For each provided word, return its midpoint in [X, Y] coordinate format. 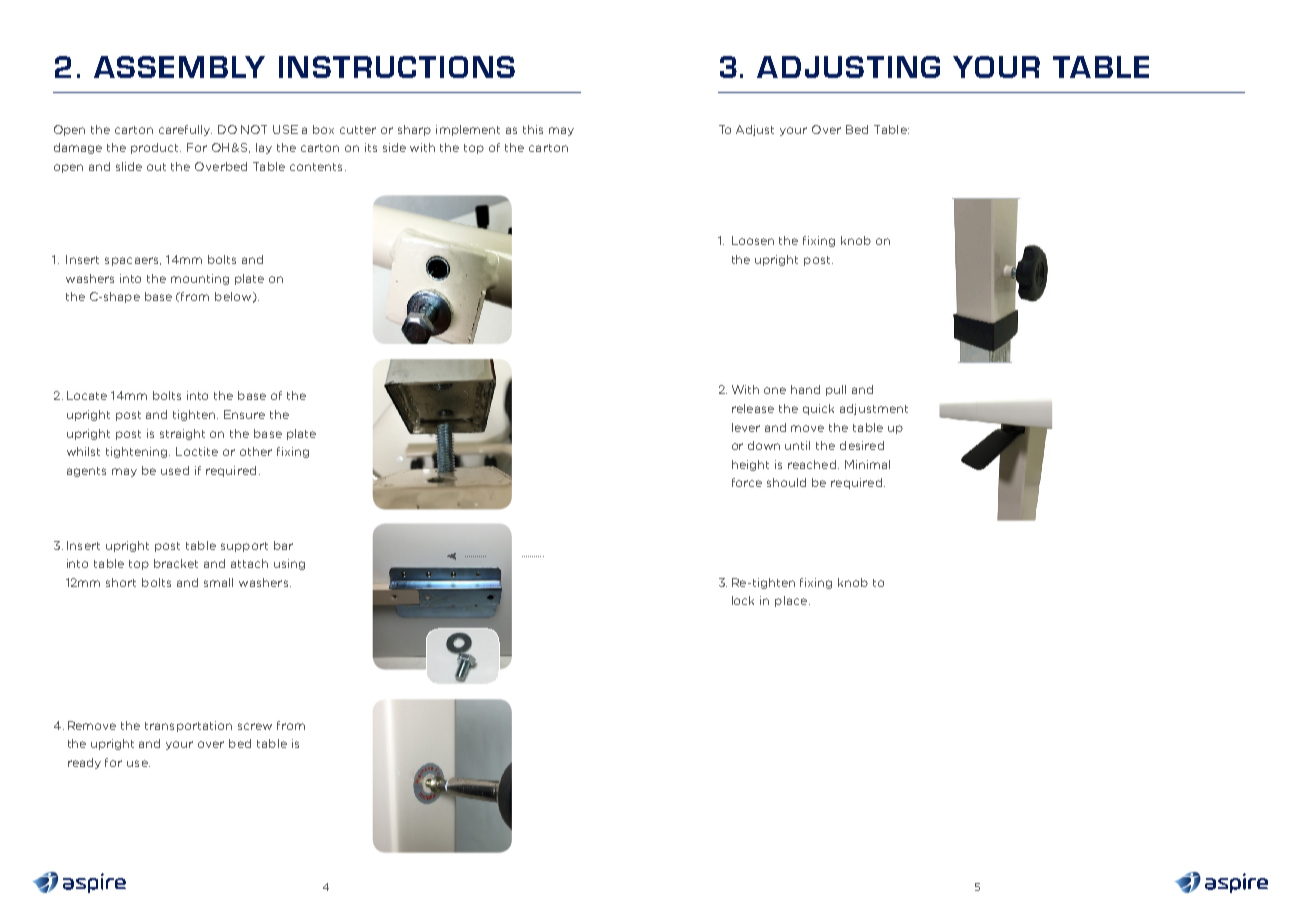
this [533, 129]
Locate [87, 395]
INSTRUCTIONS [397, 67]
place [791, 601]
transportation [188, 726]
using [289, 564]
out [156, 167]
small [218, 582]
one [775, 390]
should [786, 482]
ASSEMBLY [179, 67]
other [256, 451]
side [394, 147]
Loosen [753, 240]
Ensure [244, 414]
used [175, 470]
